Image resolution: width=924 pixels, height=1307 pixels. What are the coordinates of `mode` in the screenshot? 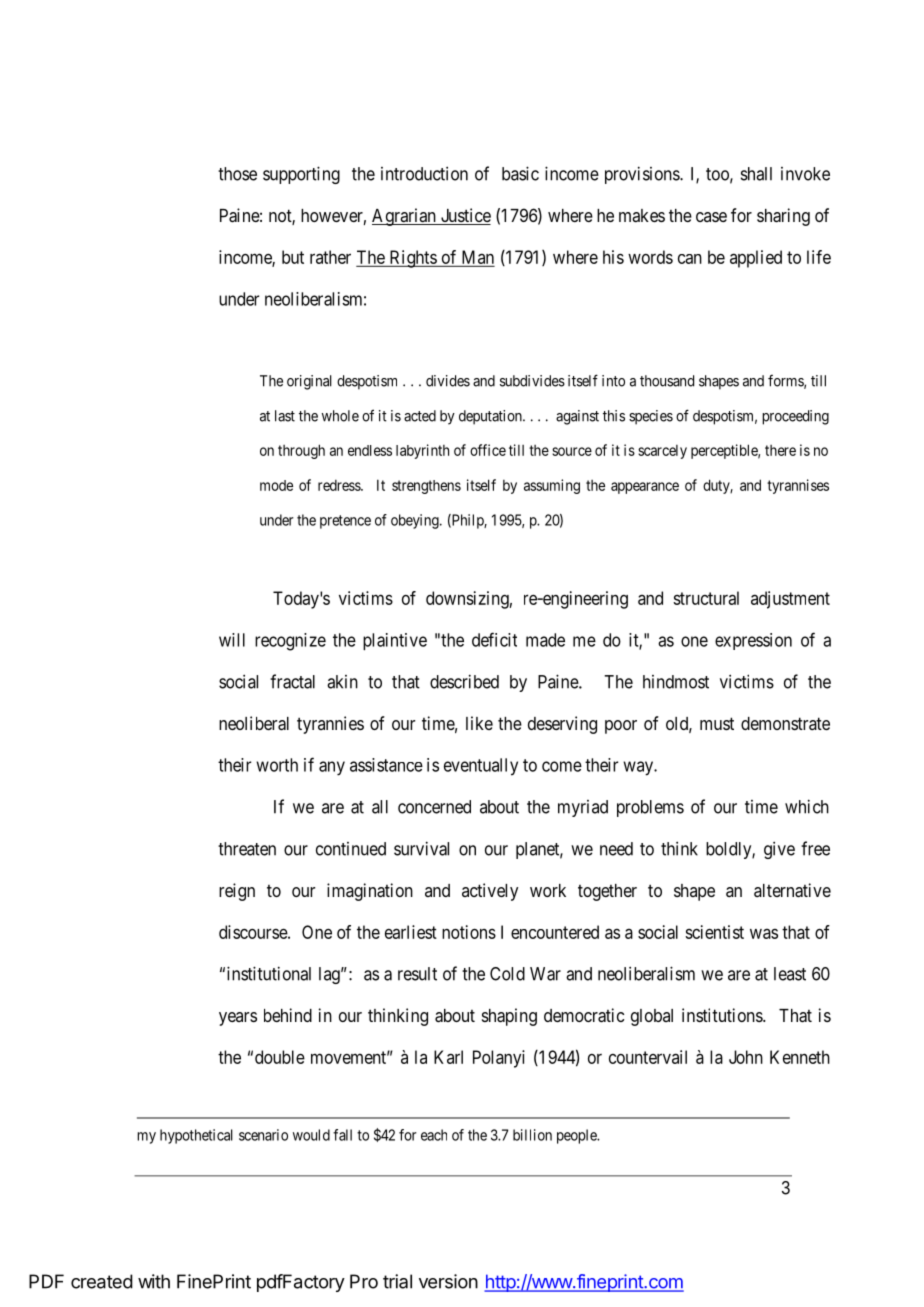 It's located at (276, 485).
